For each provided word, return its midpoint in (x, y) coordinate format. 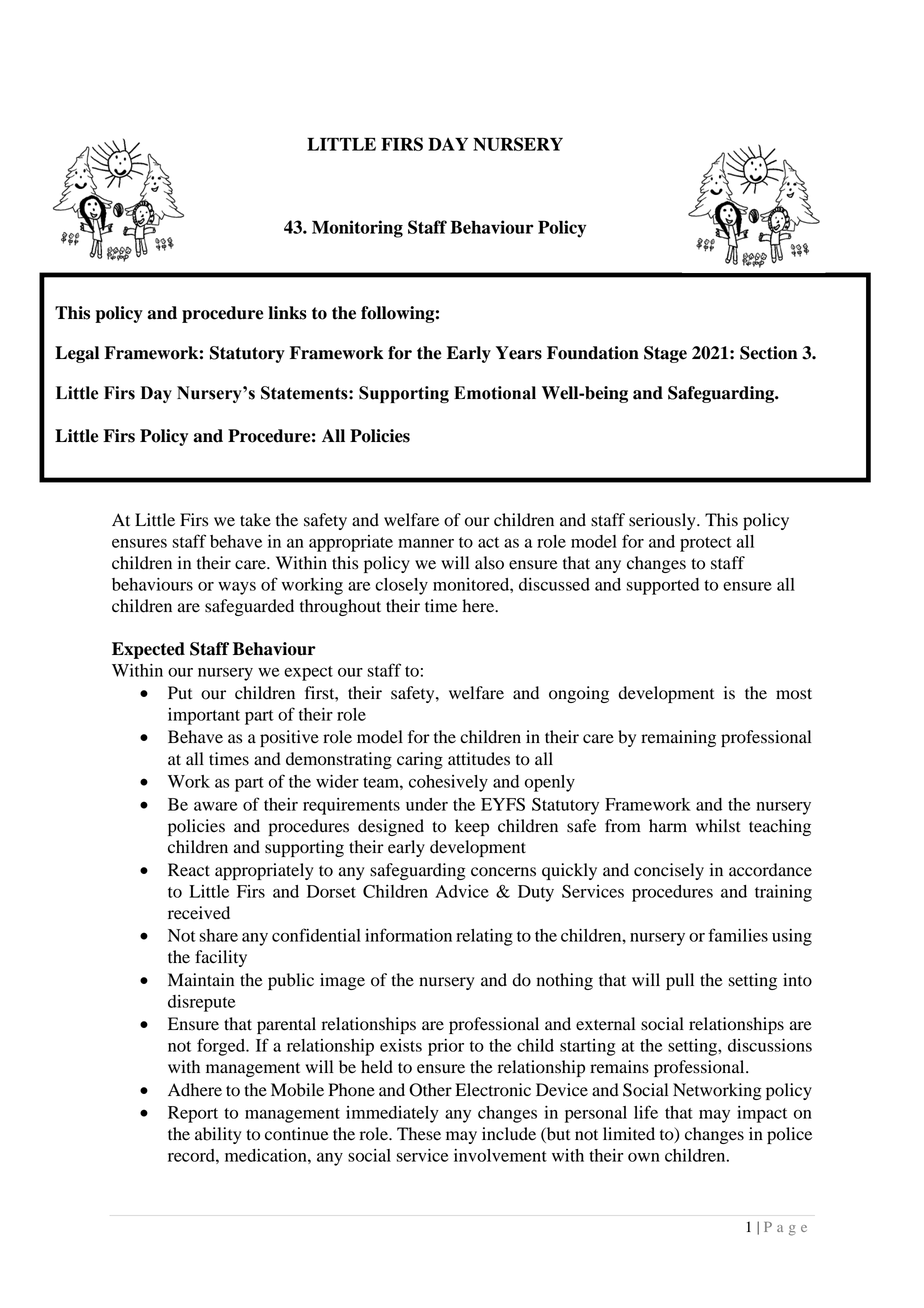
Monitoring (357, 229)
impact (762, 1114)
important (204, 716)
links (287, 313)
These (419, 1134)
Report (193, 1114)
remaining (678, 738)
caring (420, 760)
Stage (665, 354)
